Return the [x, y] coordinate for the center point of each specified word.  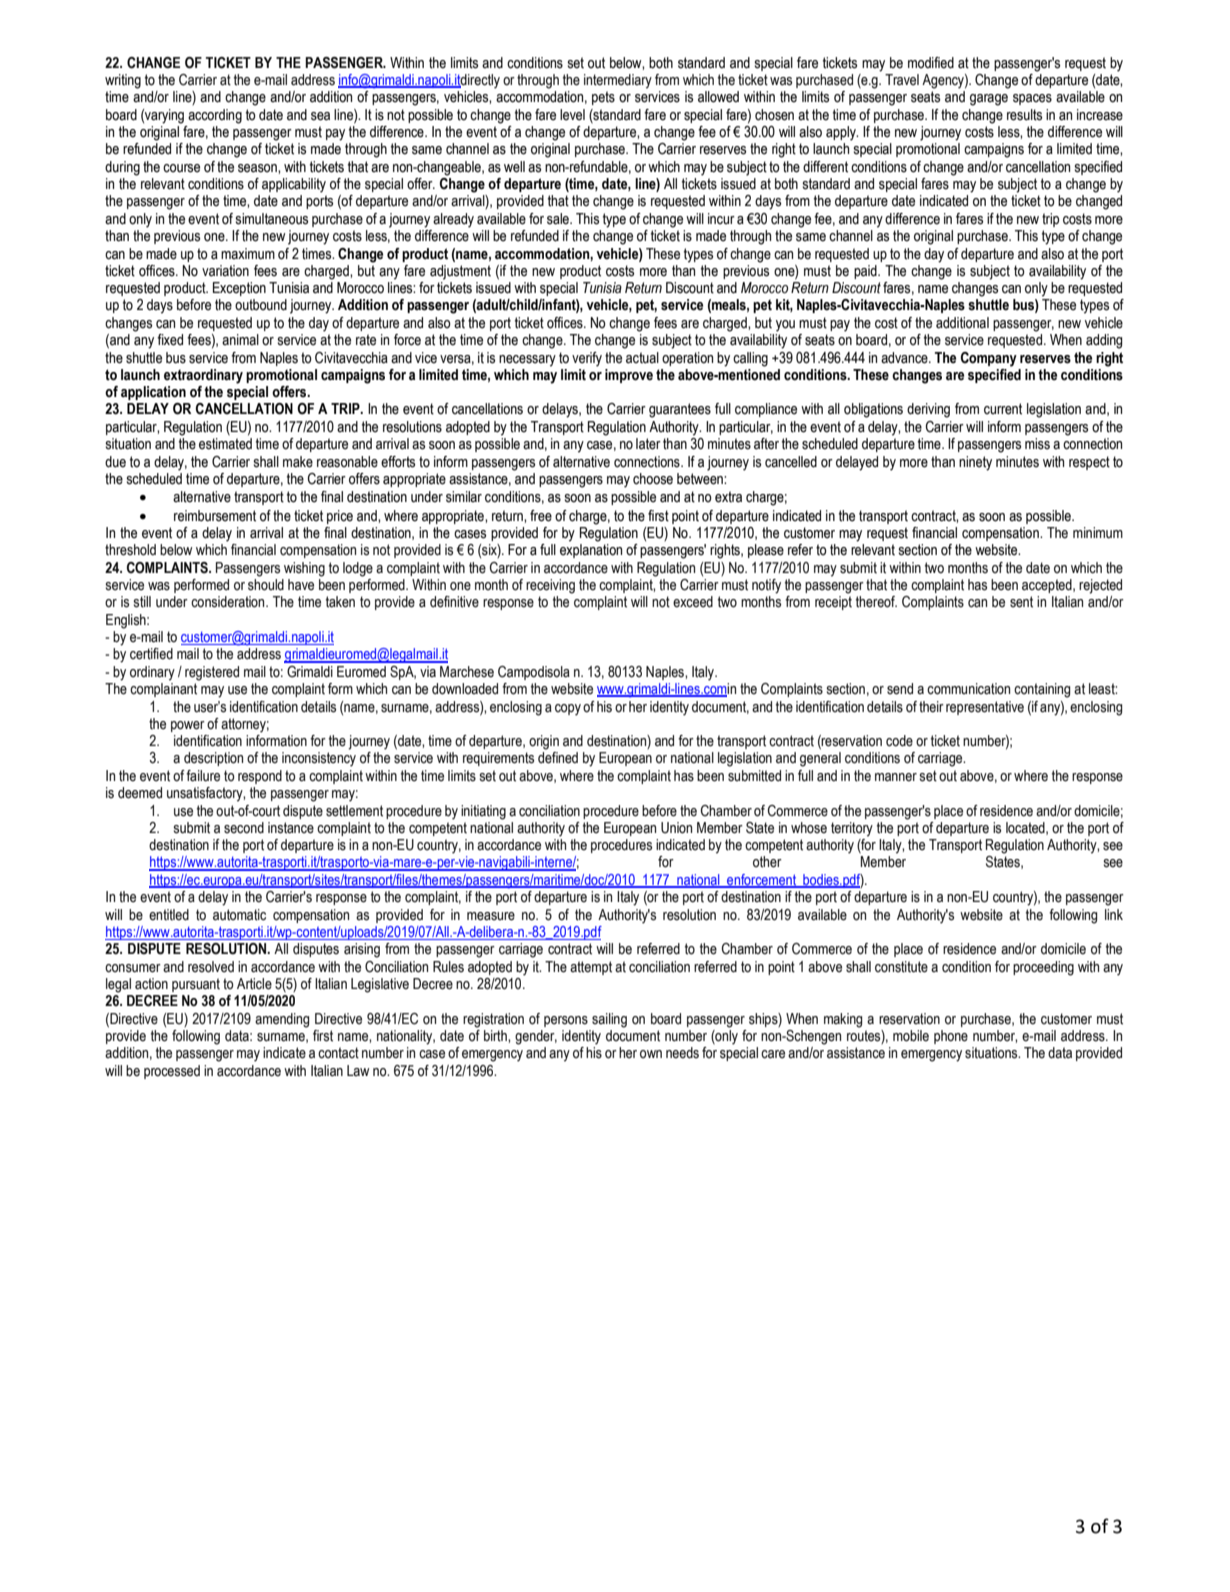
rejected [1100, 586]
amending [282, 1020]
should [266, 585]
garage [989, 100]
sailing [609, 1020]
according [215, 116]
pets [603, 98]
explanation [591, 551]
